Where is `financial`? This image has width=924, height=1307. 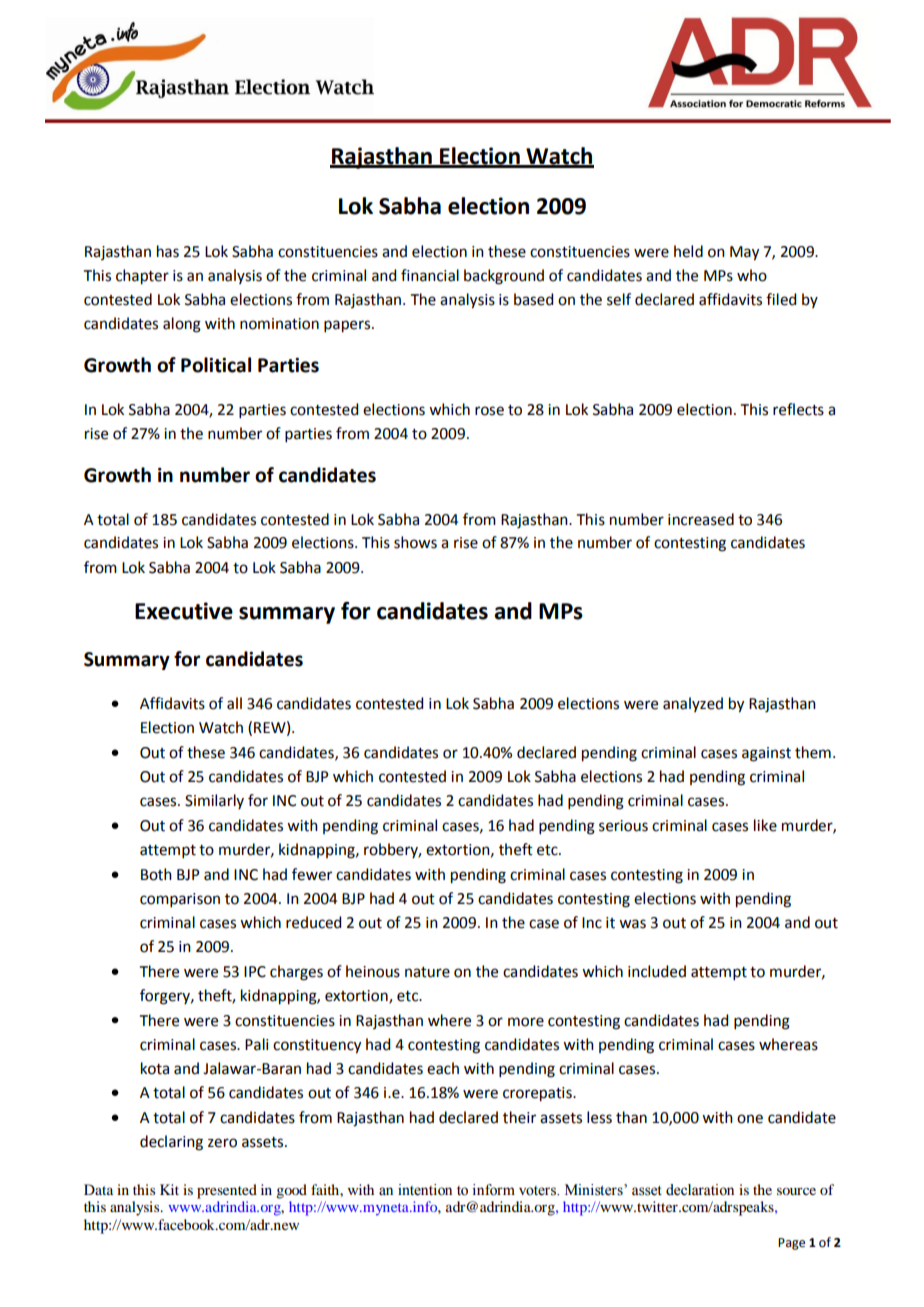
financial is located at coordinates (430, 275).
